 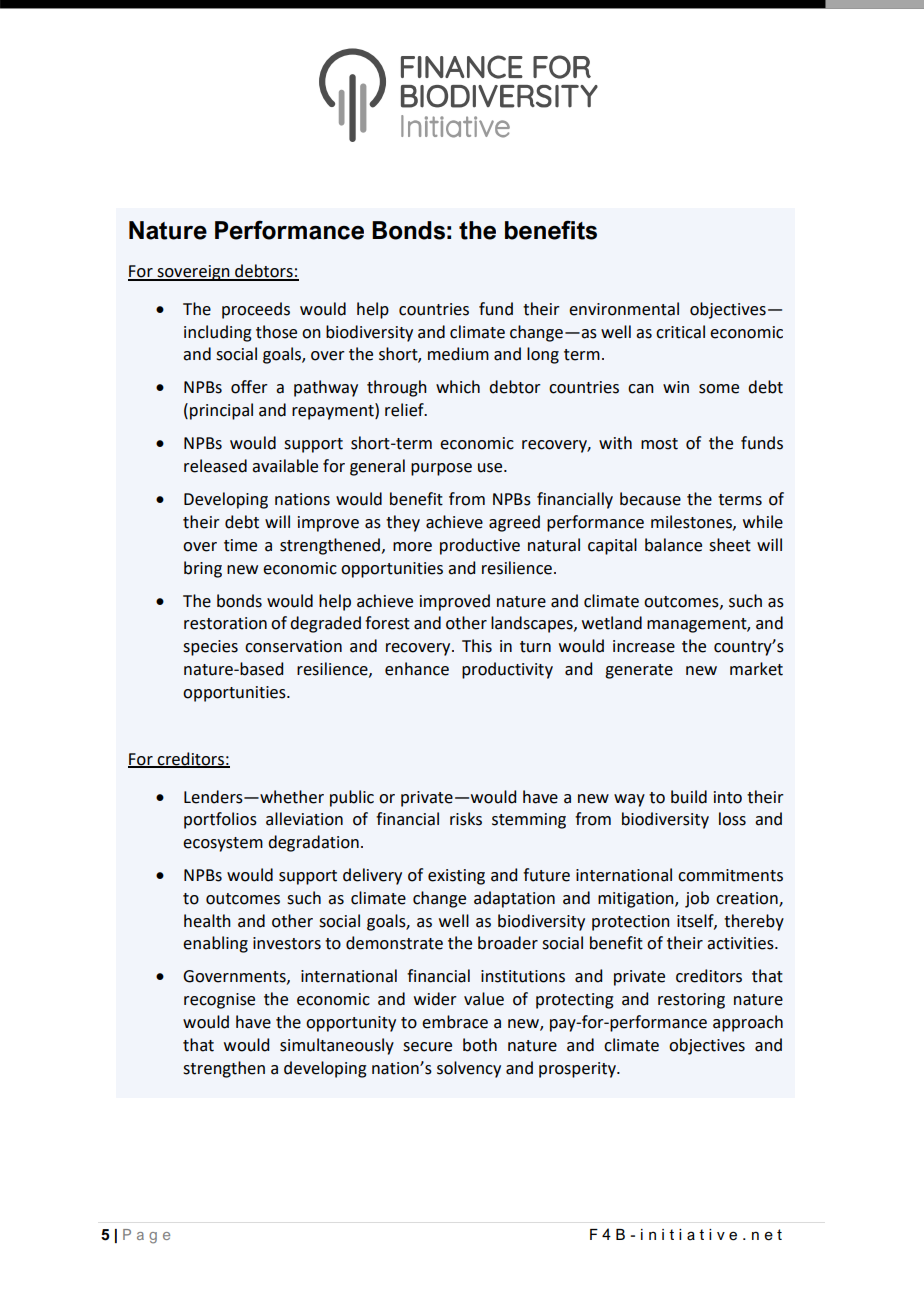 What do you see at coordinates (639, 671) in the document?
I see `generate` at bounding box center [639, 671].
